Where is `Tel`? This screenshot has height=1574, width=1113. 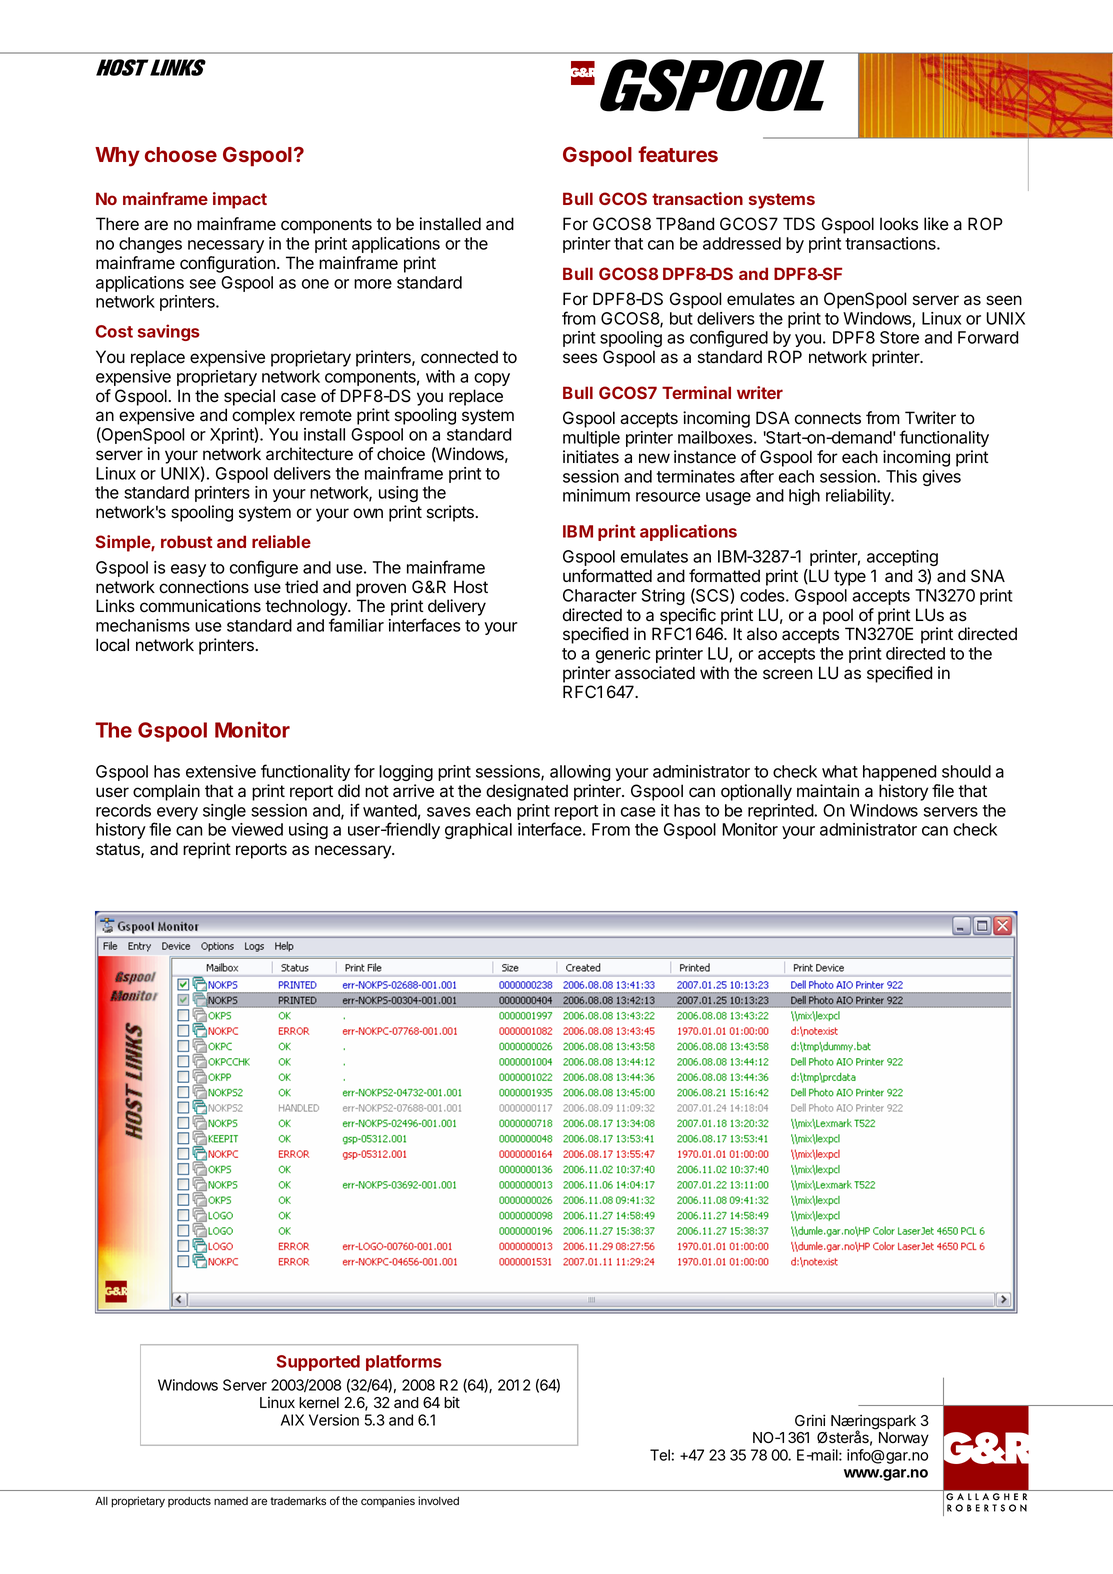 Tel is located at coordinates (660, 1455).
